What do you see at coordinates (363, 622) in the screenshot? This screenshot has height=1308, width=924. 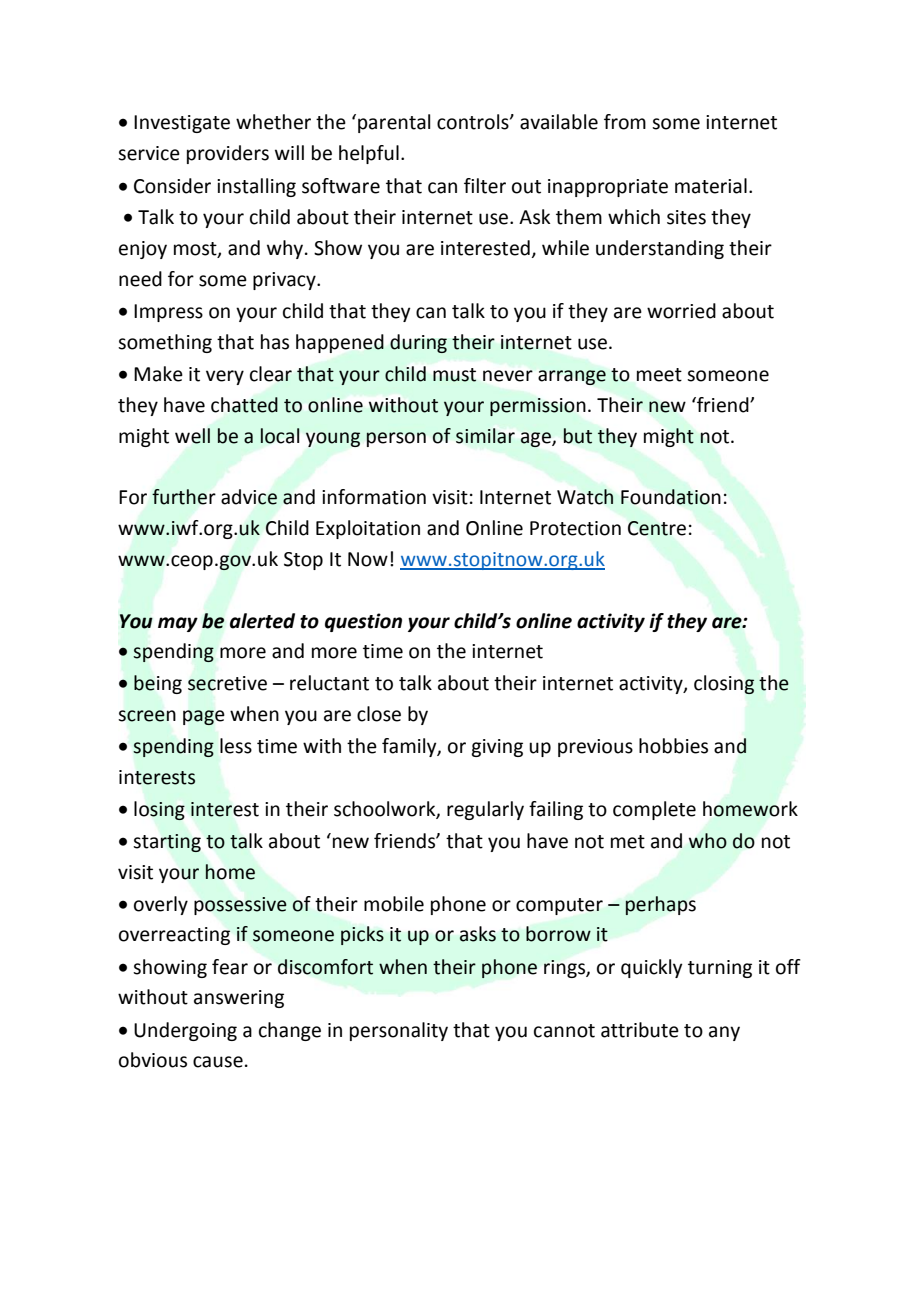 I see `question` at bounding box center [363, 622].
